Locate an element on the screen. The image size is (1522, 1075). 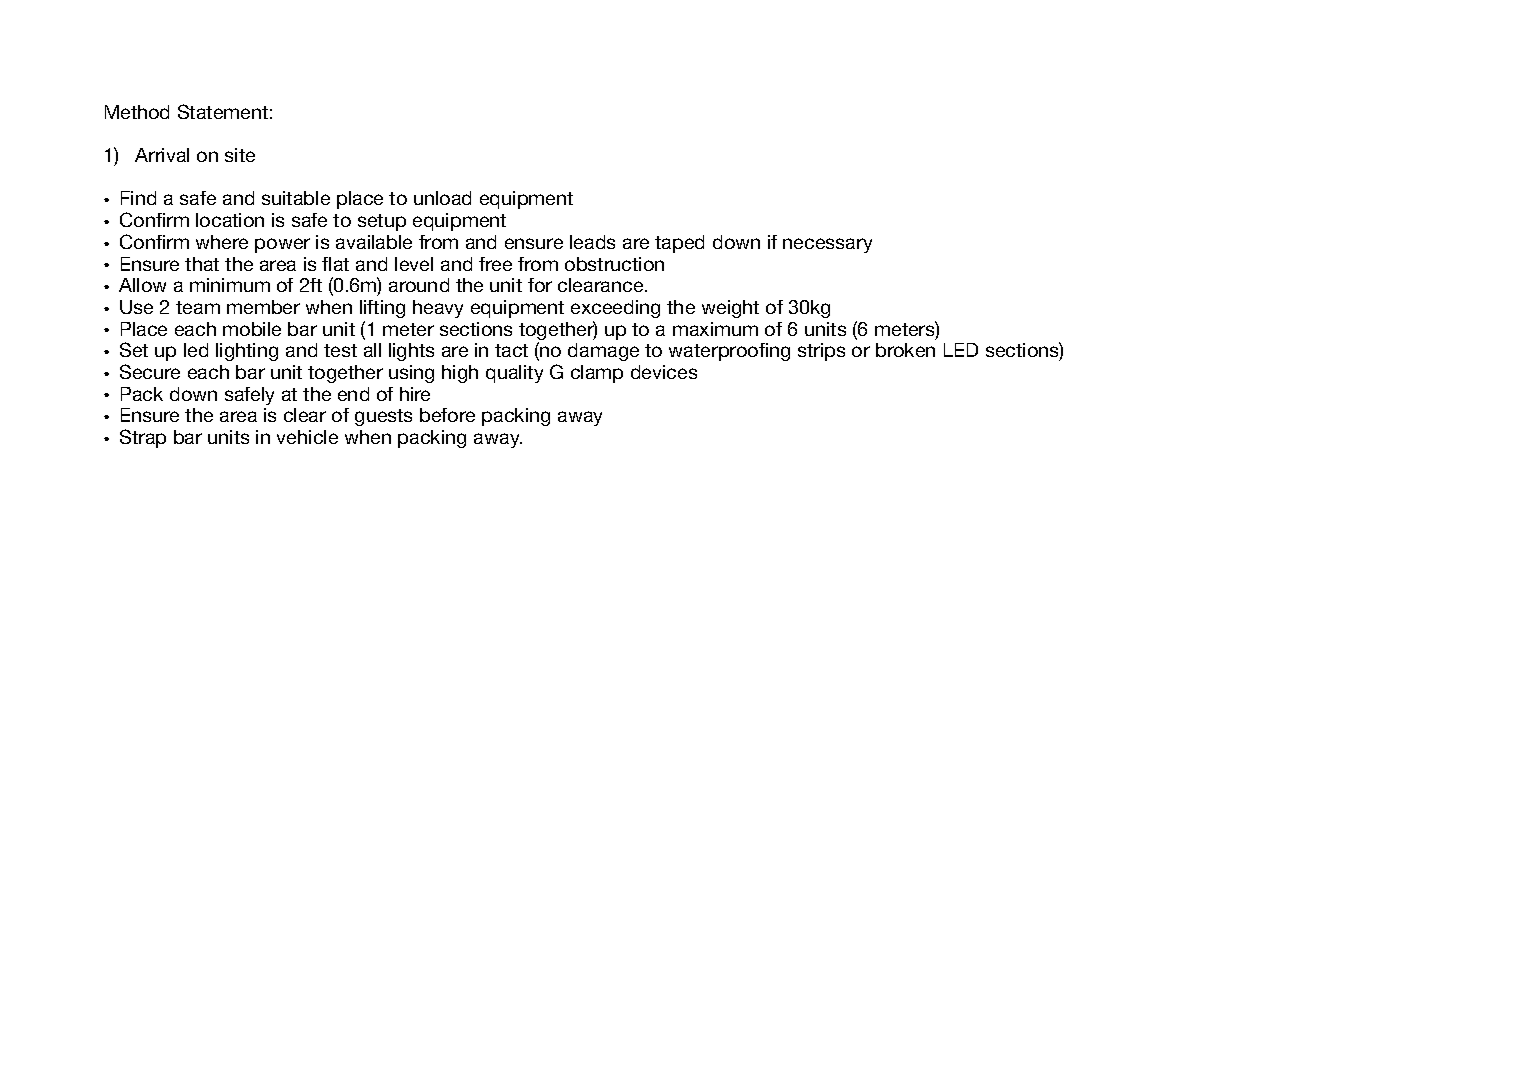
minimum is located at coordinates (230, 285).
